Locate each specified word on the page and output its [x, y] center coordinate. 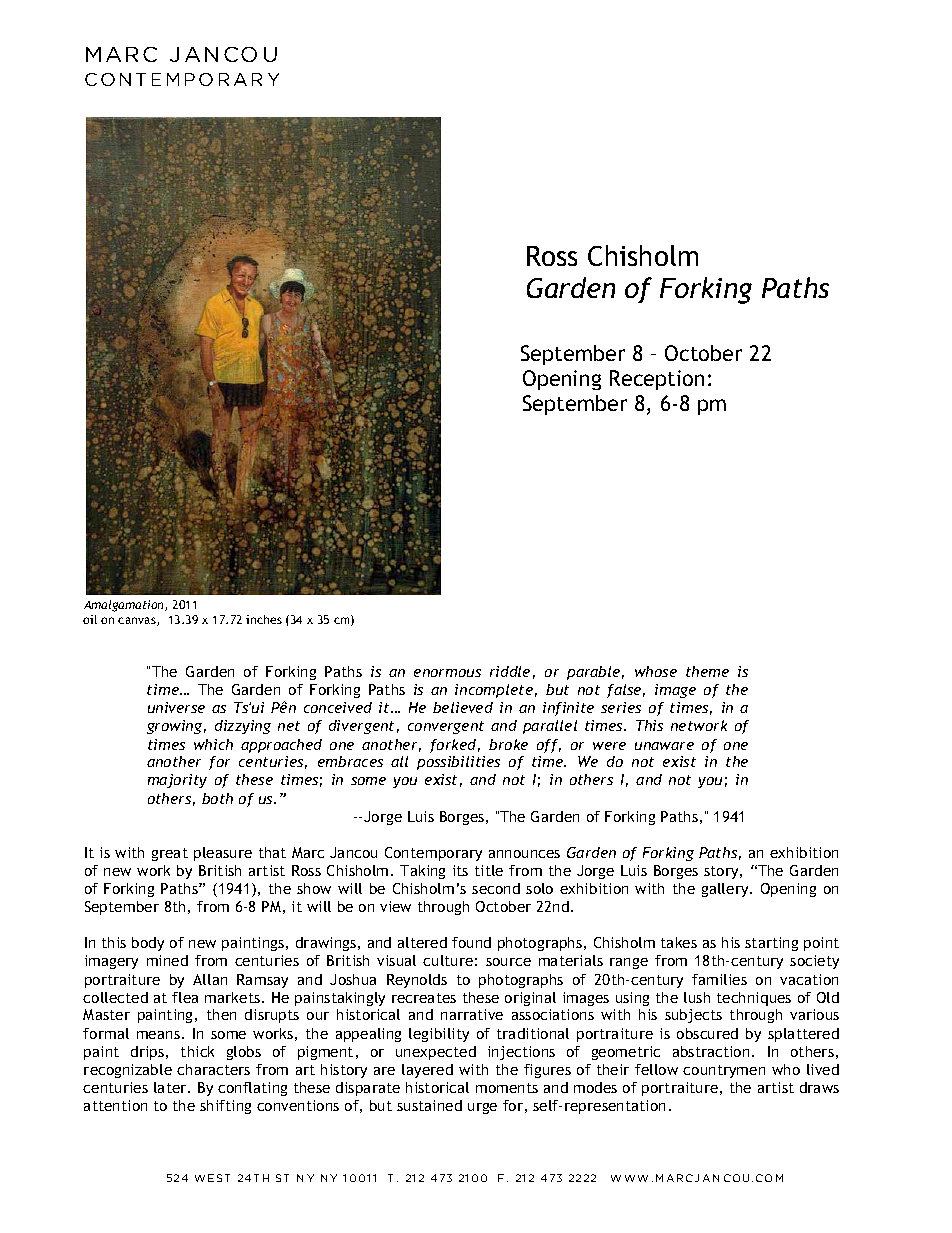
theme [707, 671]
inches [264, 619]
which [213, 744]
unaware [664, 746]
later [171, 1087]
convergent [446, 727]
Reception [657, 380]
